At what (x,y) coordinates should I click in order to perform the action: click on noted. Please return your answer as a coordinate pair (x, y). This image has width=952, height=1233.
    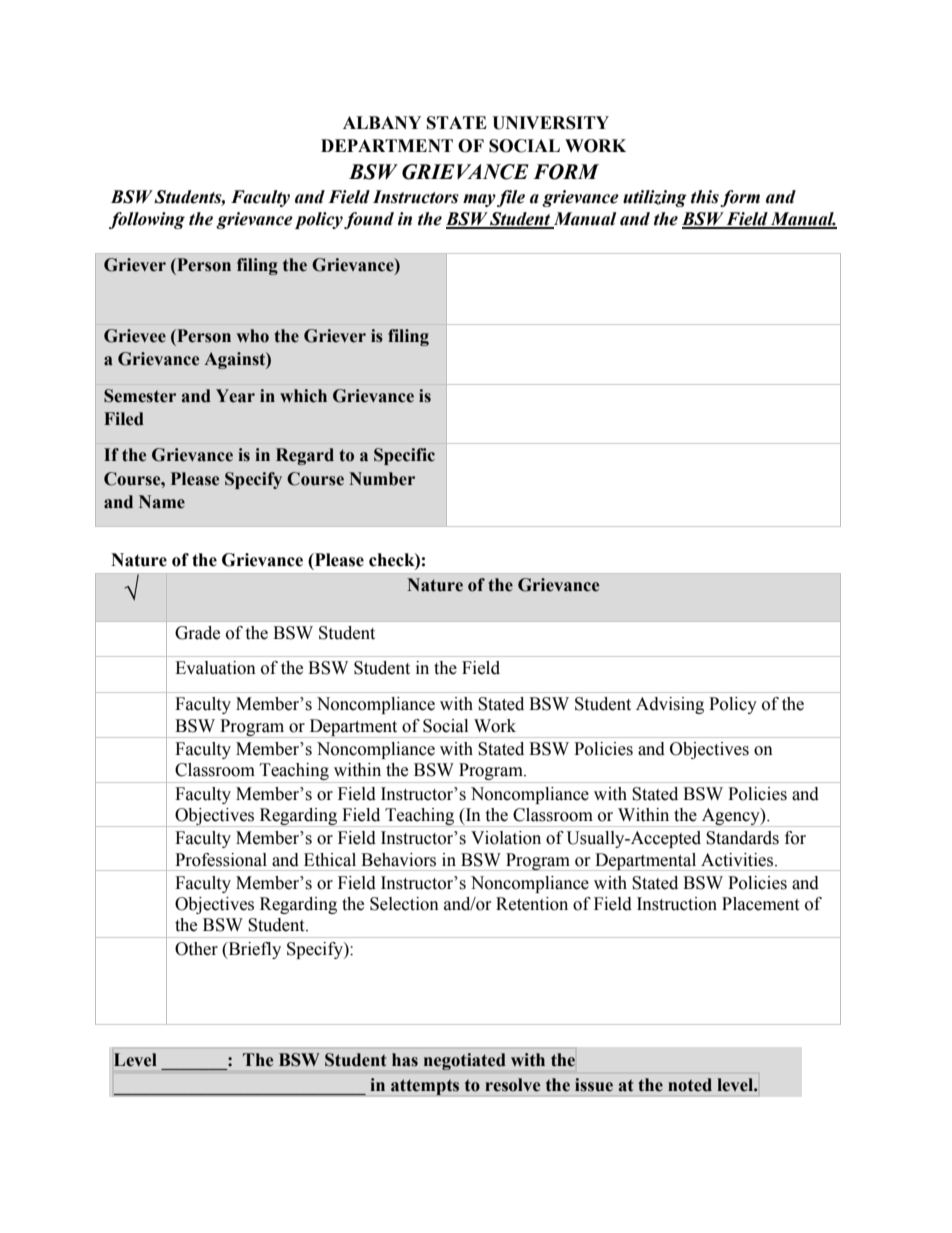
    Looking at the image, I should click on (690, 1085).
